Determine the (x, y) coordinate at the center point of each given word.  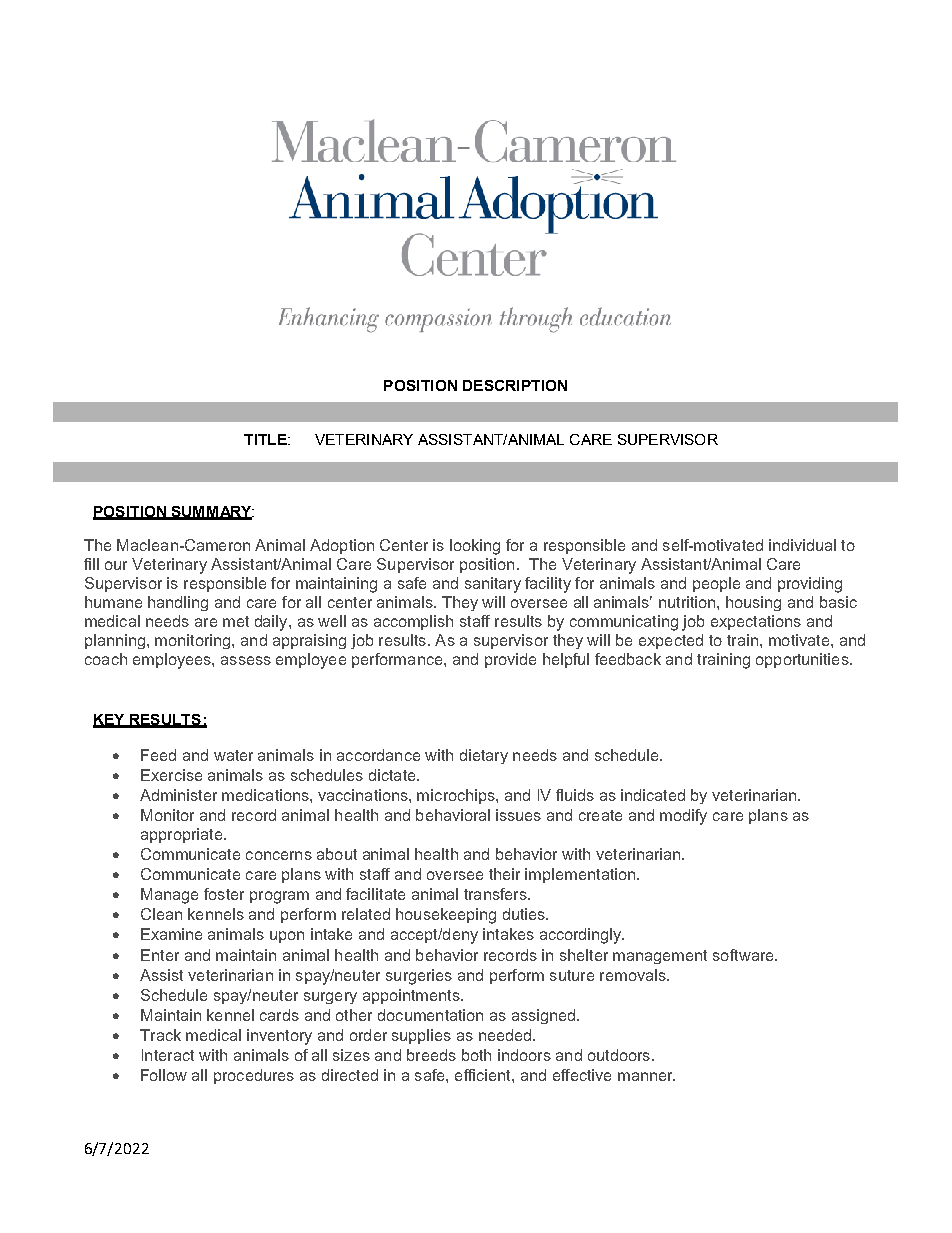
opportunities (803, 660)
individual (802, 545)
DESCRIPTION (515, 385)
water (233, 755)
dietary (484, 756)
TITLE (266, 439)
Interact (168, 1055)
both (476, 1055)
